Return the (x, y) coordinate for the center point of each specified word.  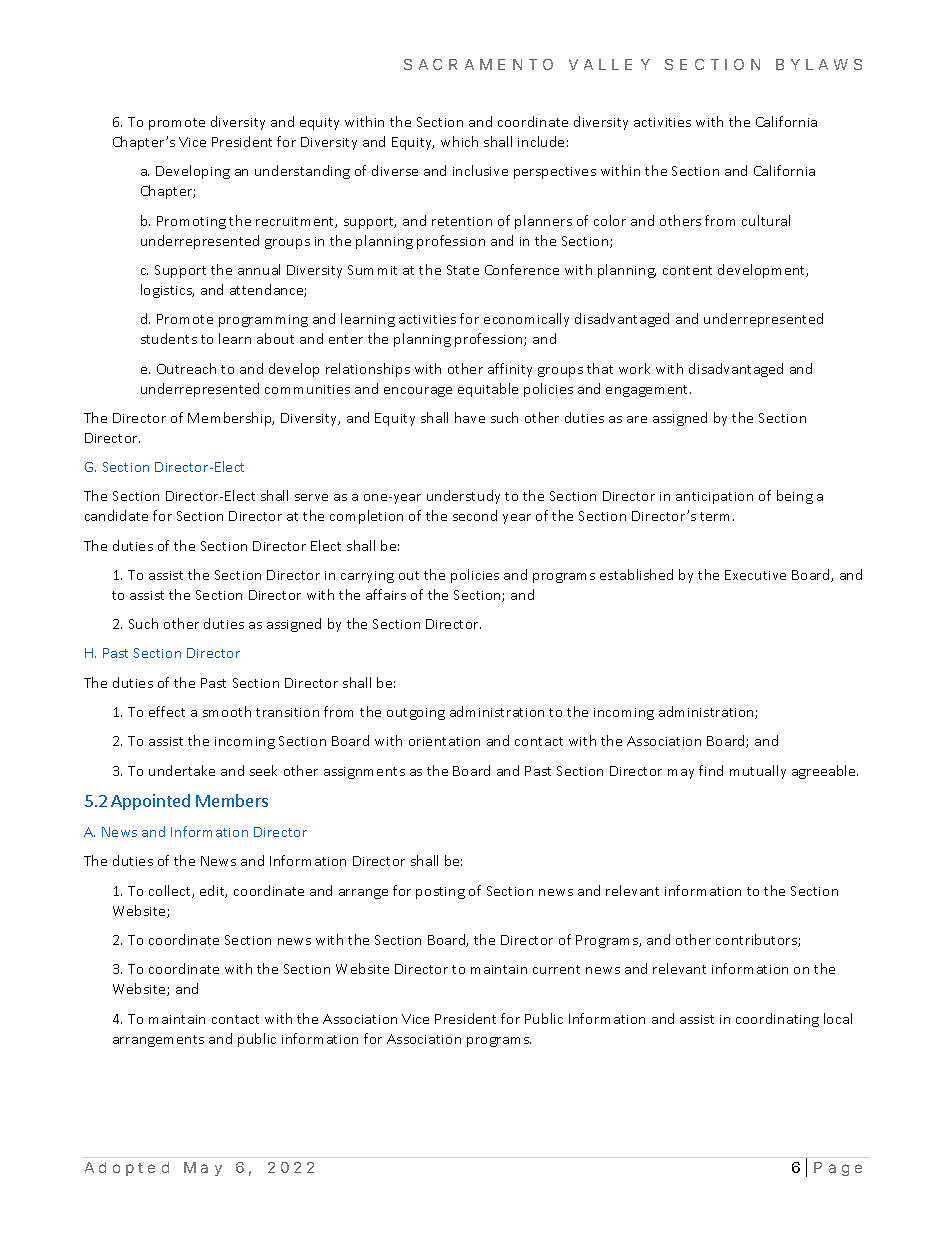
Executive (755, 575)
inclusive (480, 170)
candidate (116, 515)
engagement (648, 391)
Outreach (186, 368)
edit (213, 891)
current (556, 969)
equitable (488, 390)
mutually (758, 772)
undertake (182, 770)
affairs (386, 594)
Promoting (191, 222)
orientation (444, 741)
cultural (766, 220)
